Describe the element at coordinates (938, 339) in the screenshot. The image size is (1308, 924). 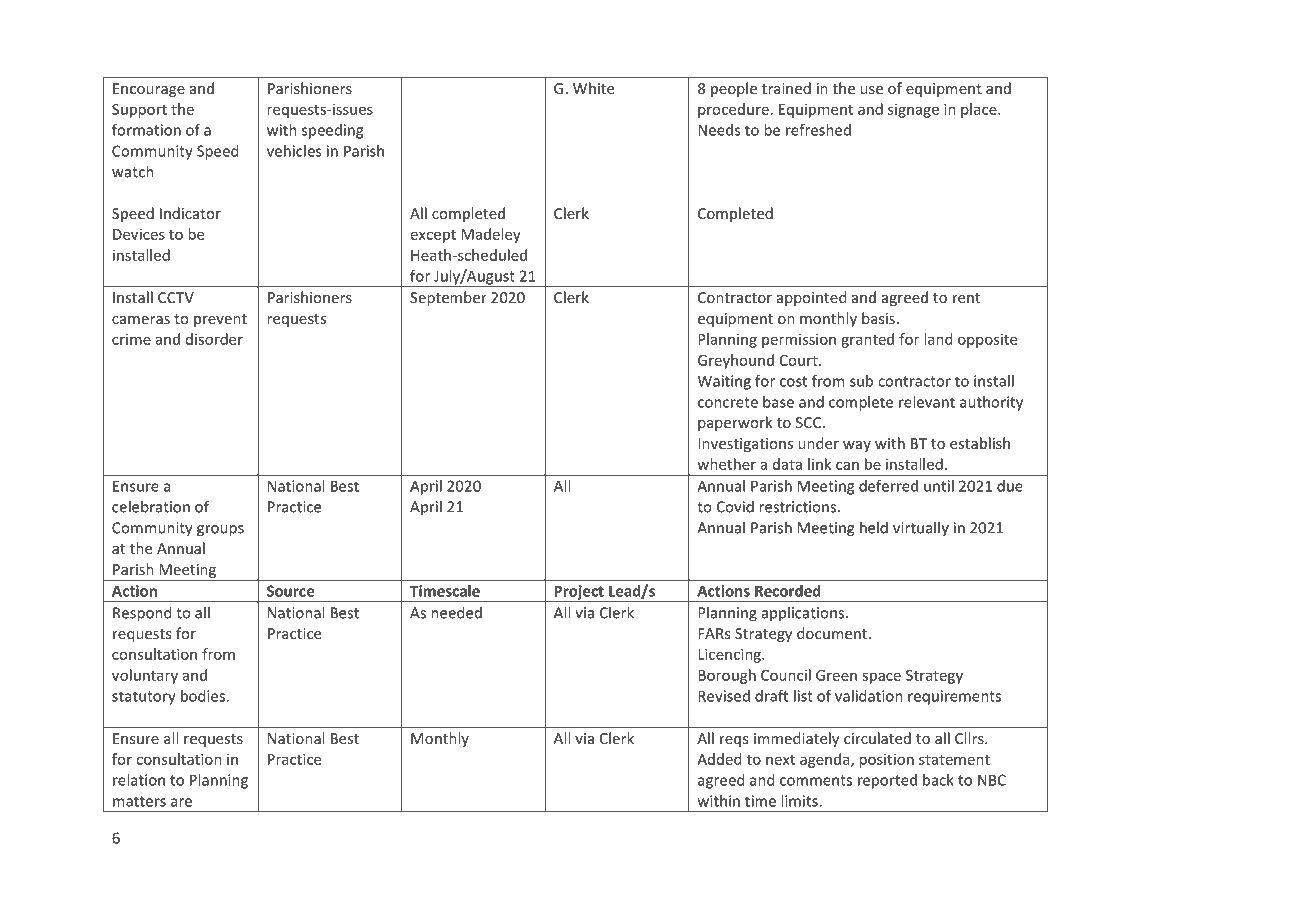
I see `land` at that location.
